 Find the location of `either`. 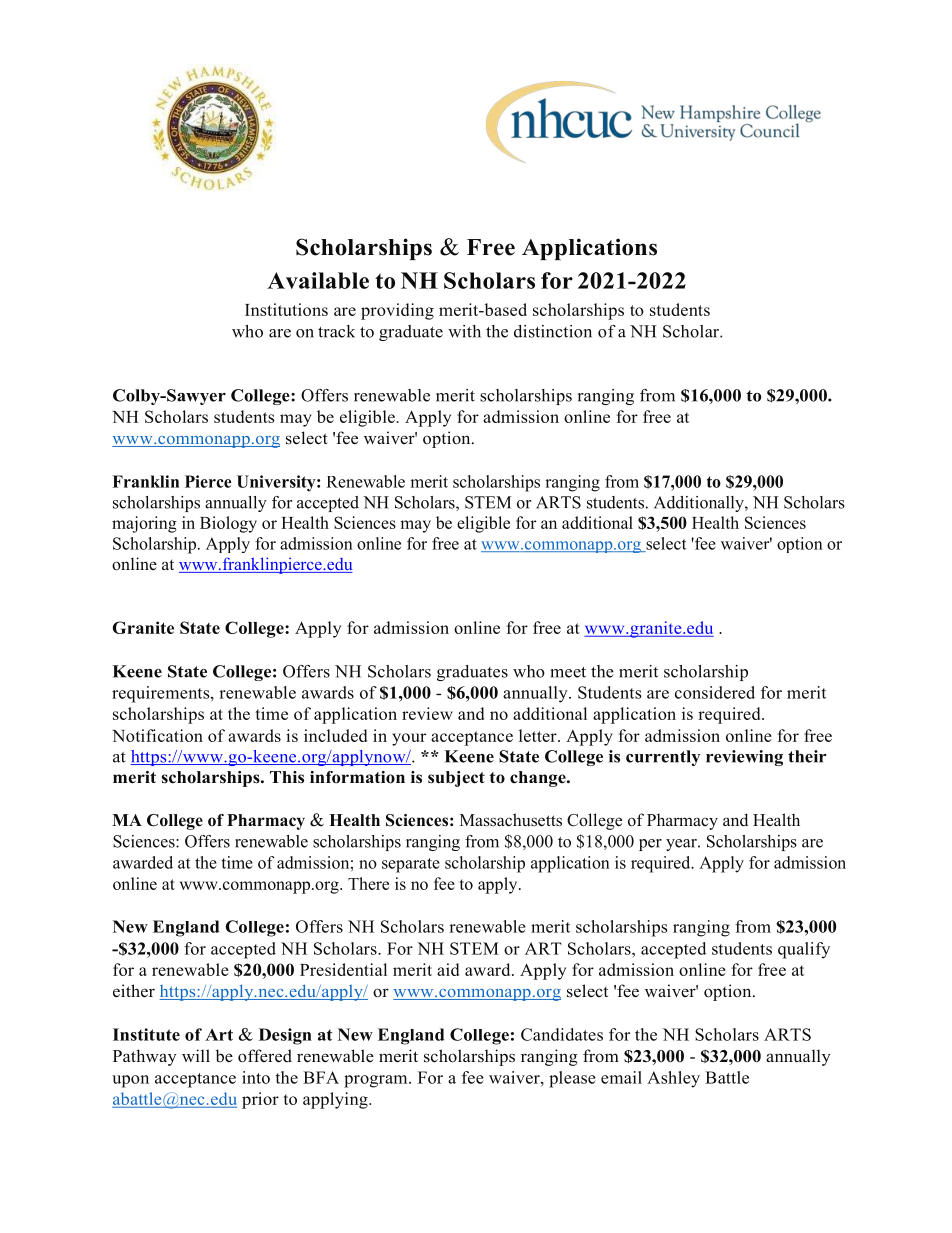

either is located at coordinates (134, 991).
